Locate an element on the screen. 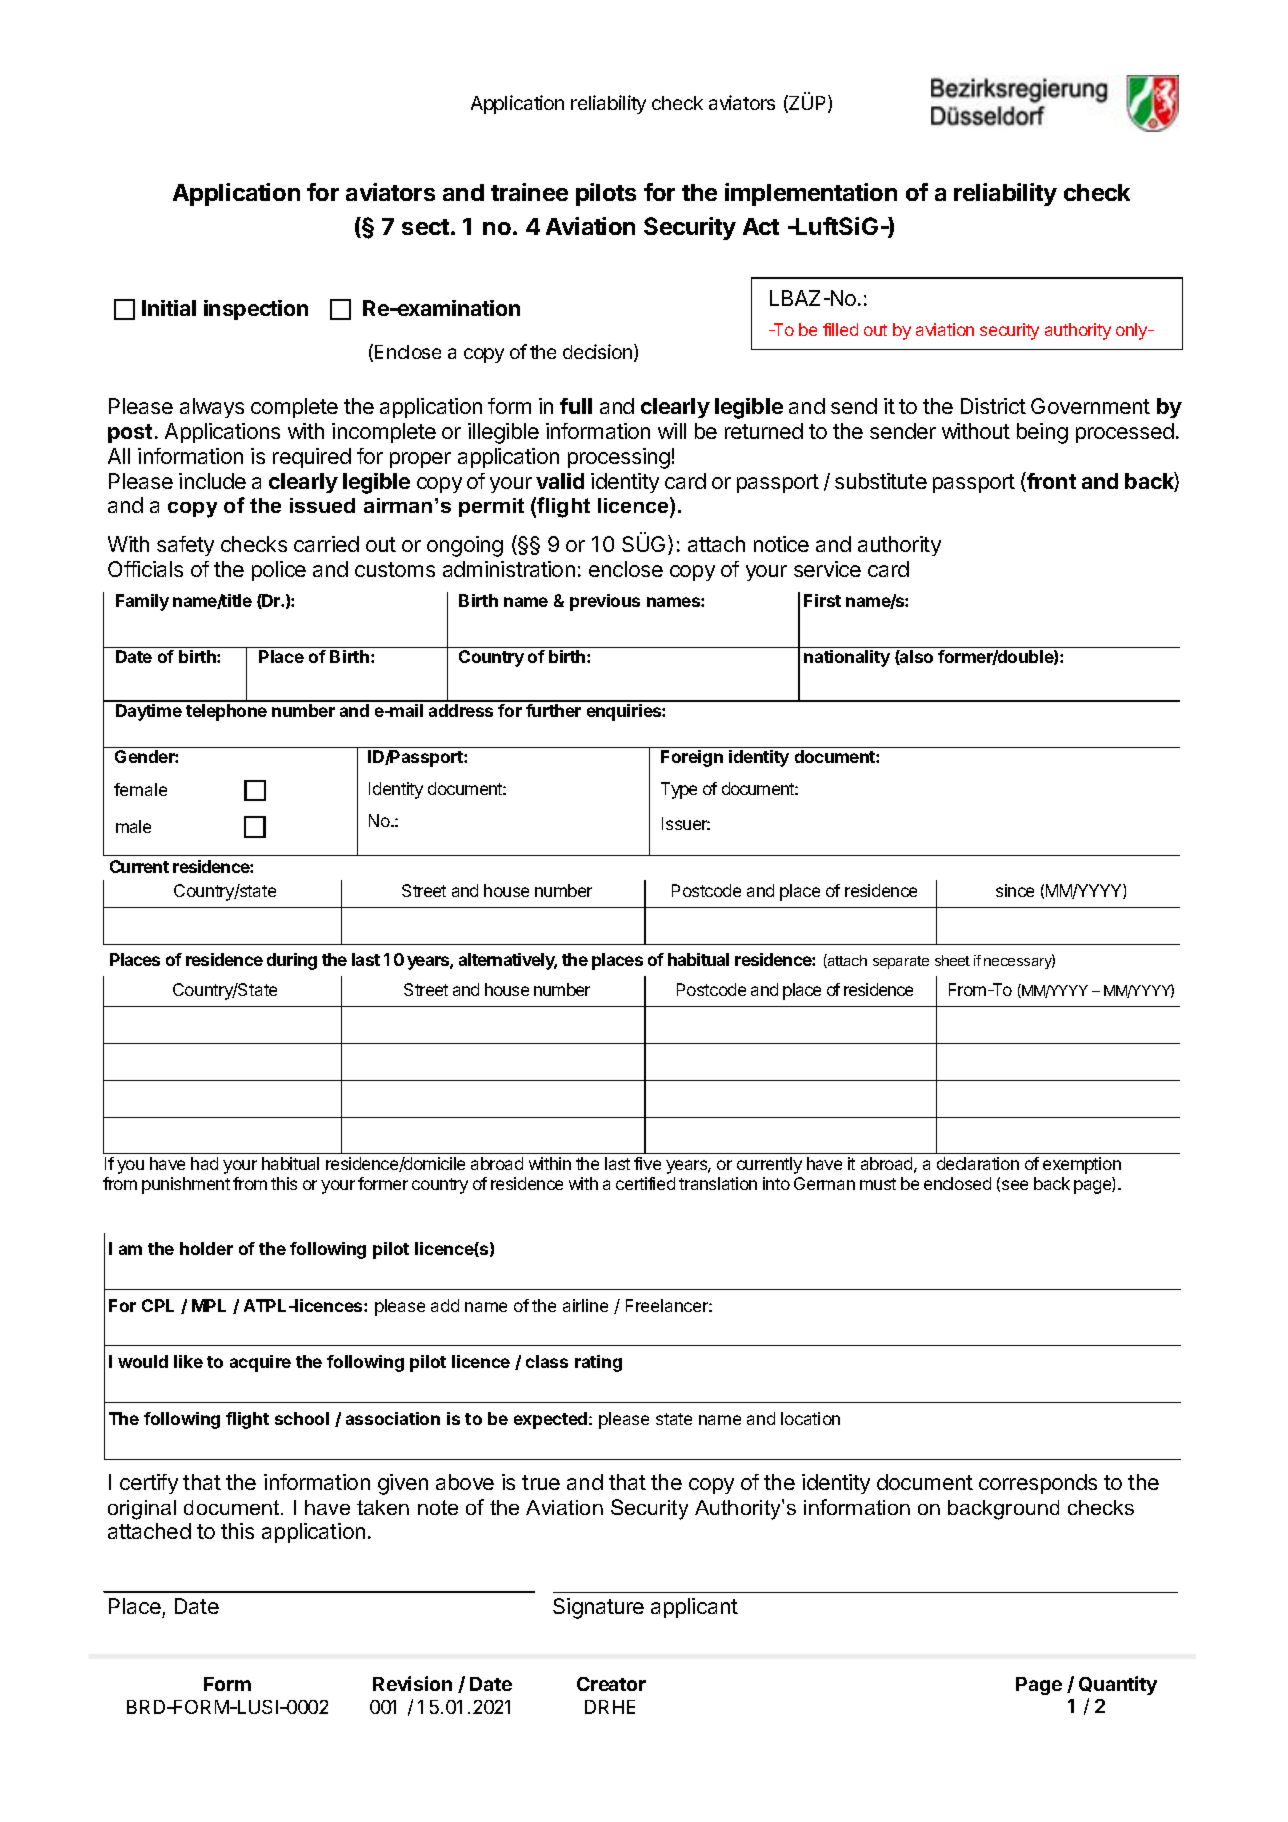 This screenshot has height=1822, width=1288. Revision is located at coordinates (412, 1683).
